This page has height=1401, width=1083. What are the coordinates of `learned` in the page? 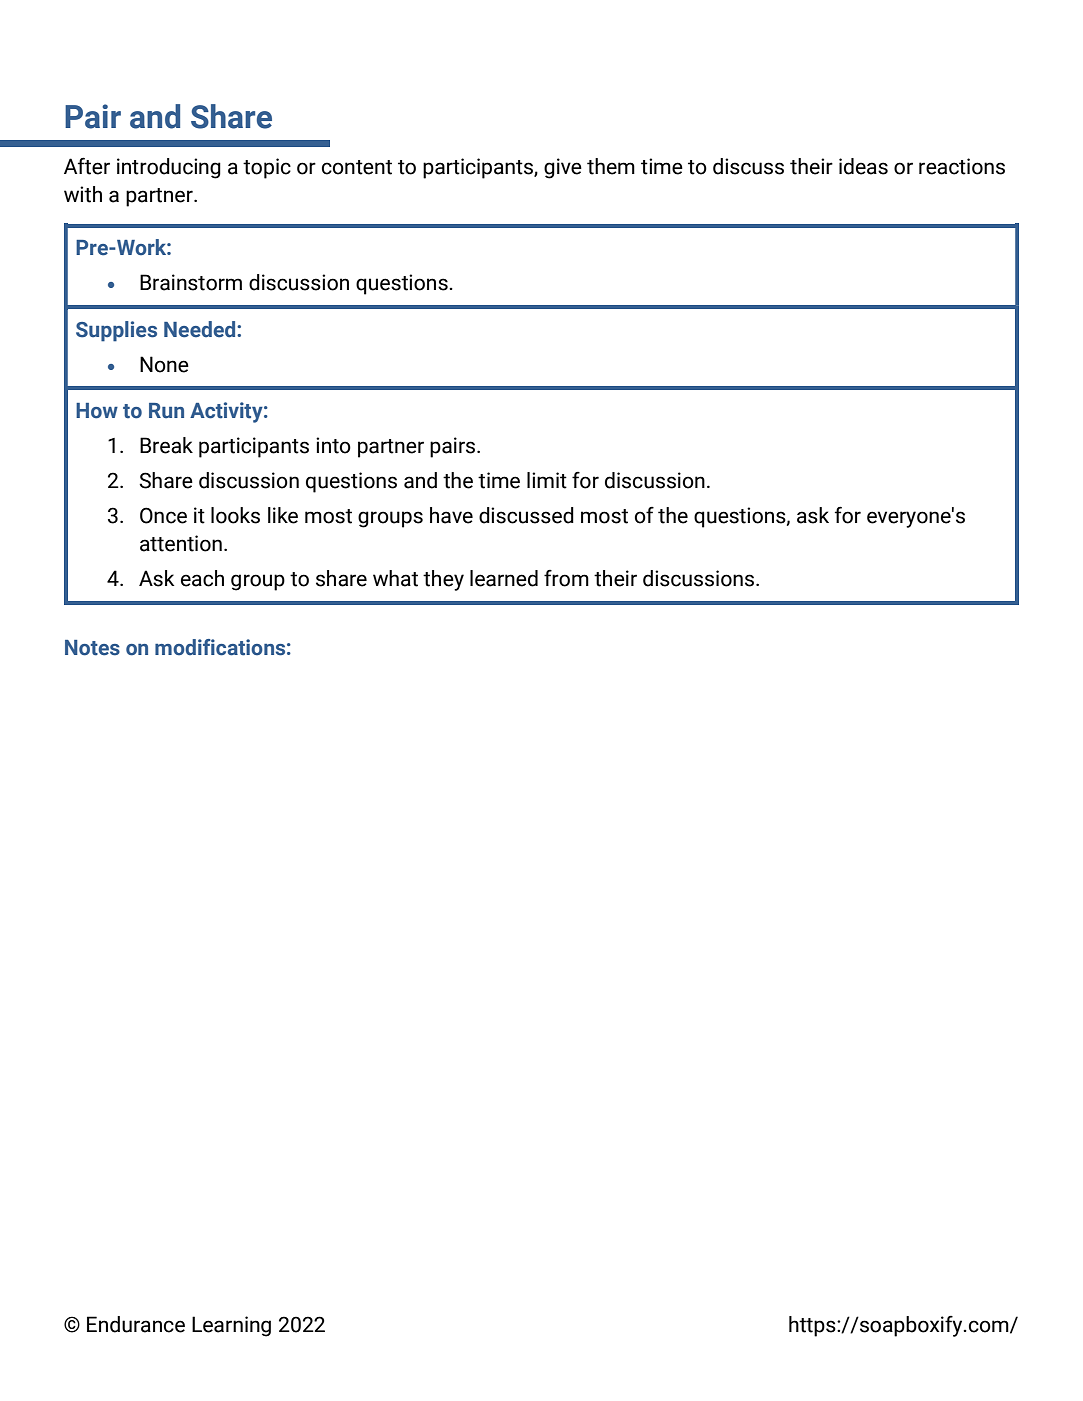 It's located at (504, 578).
